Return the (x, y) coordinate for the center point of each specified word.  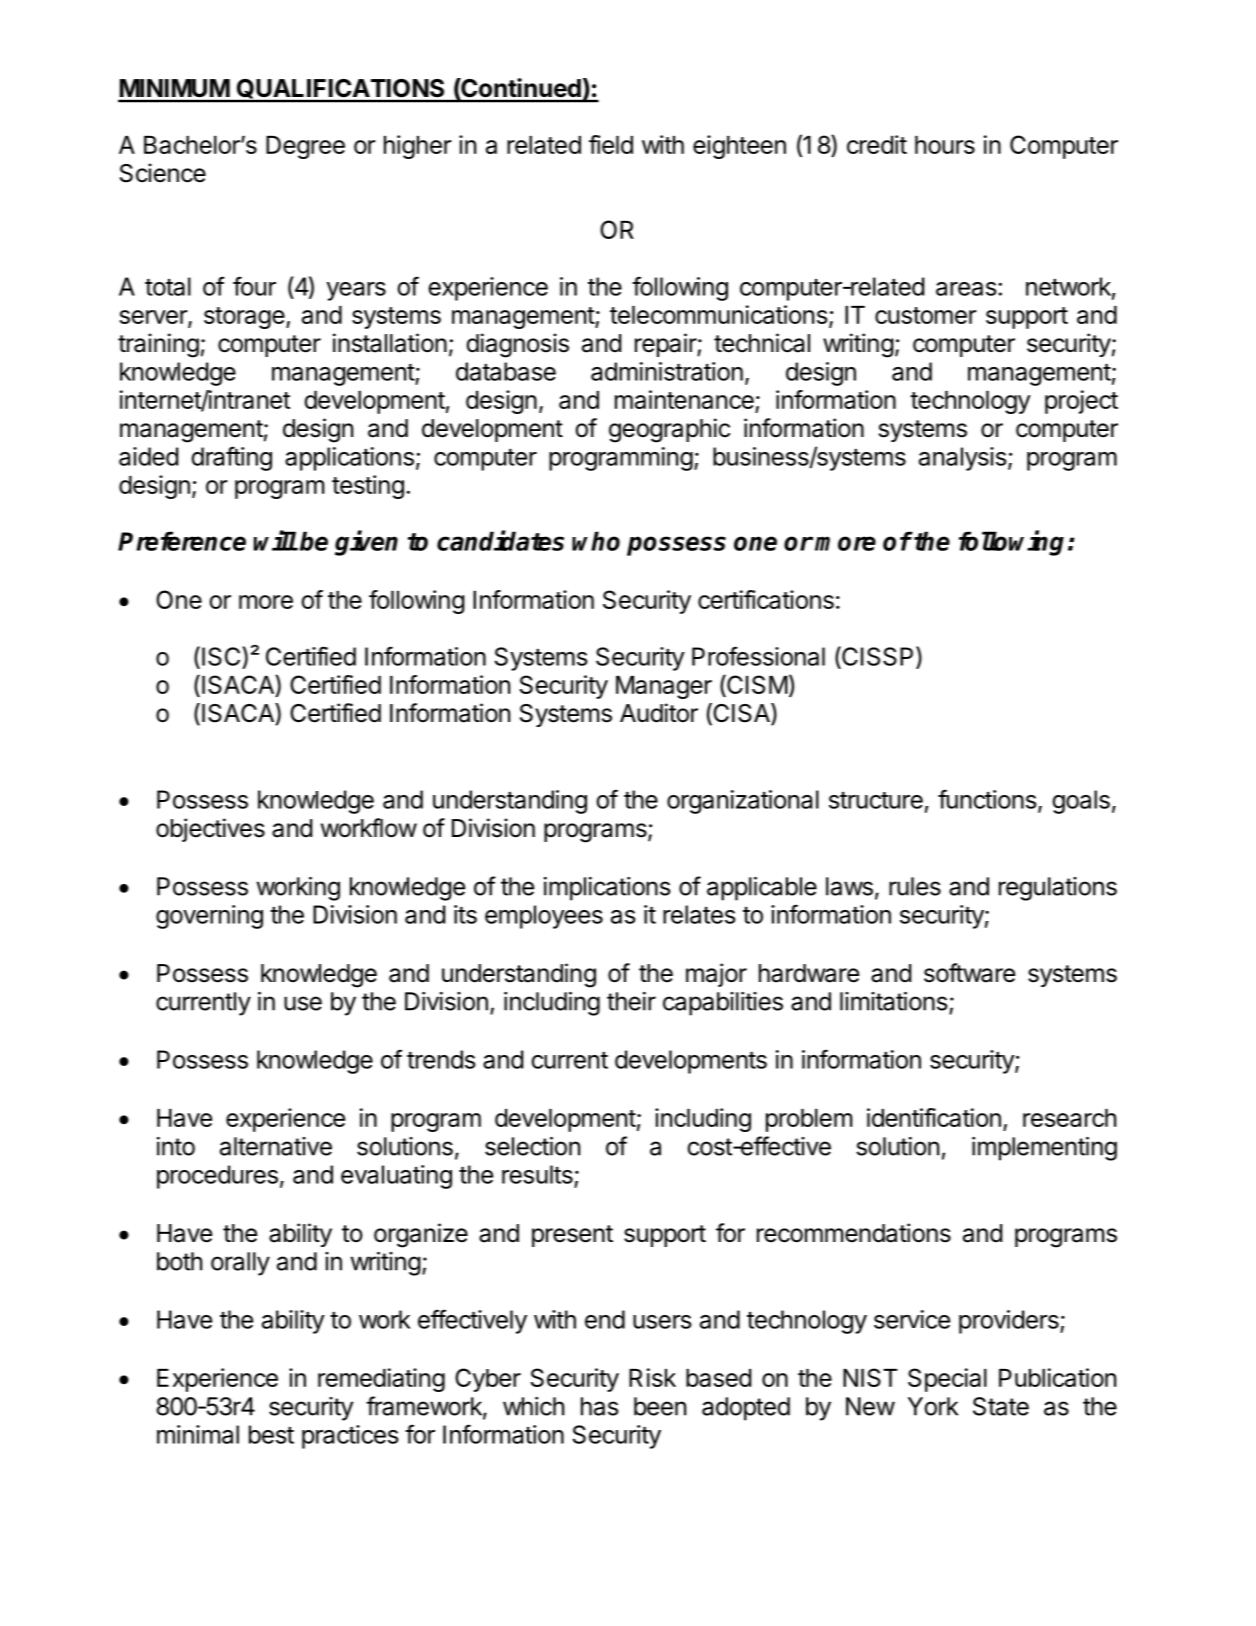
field (611, 144)
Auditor (659, 713)
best (271, 1434)
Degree (305, 147)
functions (987, 799)
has (600, 1406)
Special (947, 1380)
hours (945, 145)
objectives (210, 830)
